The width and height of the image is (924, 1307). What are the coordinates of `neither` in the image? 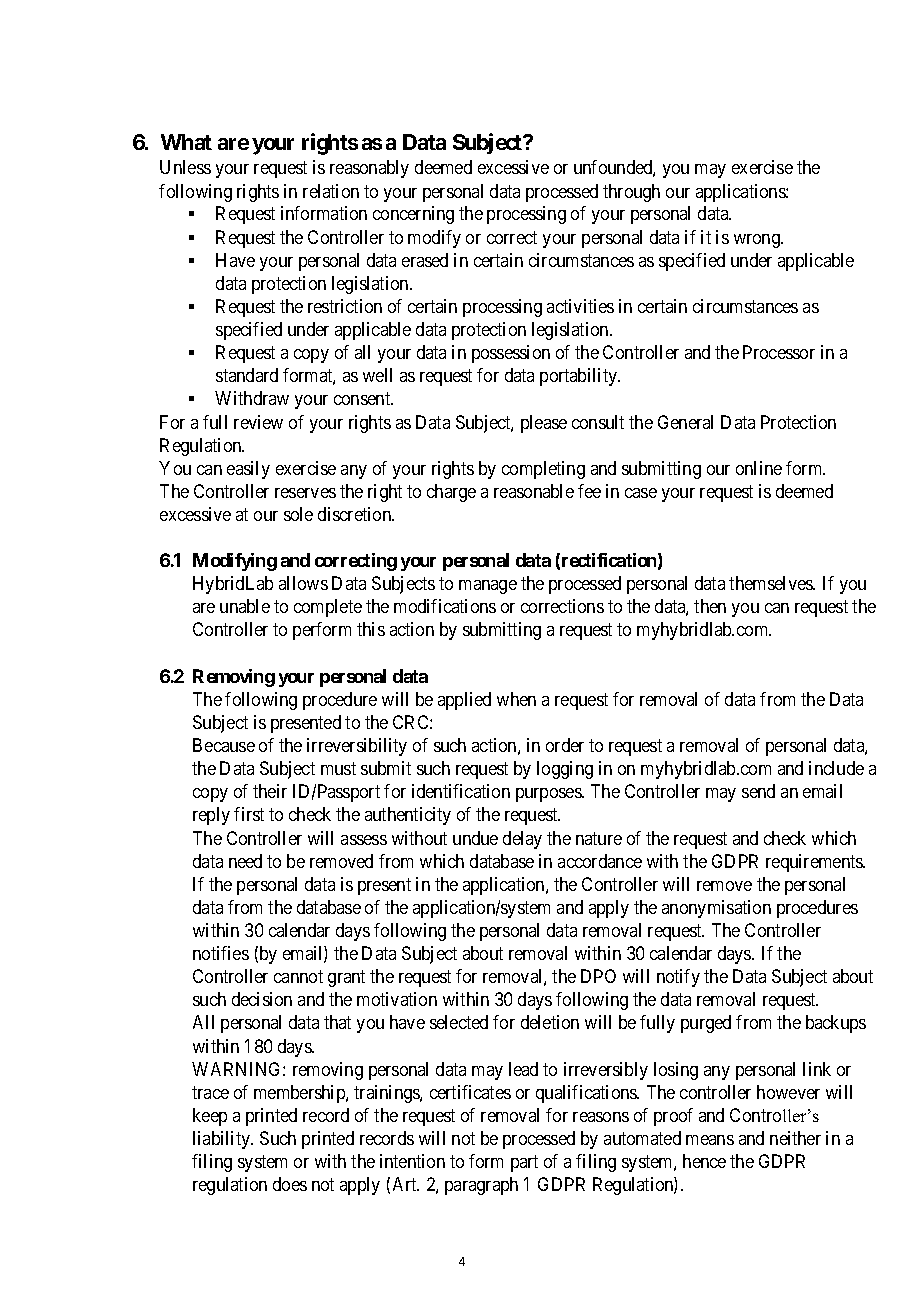 It's located at (795, 1138).
